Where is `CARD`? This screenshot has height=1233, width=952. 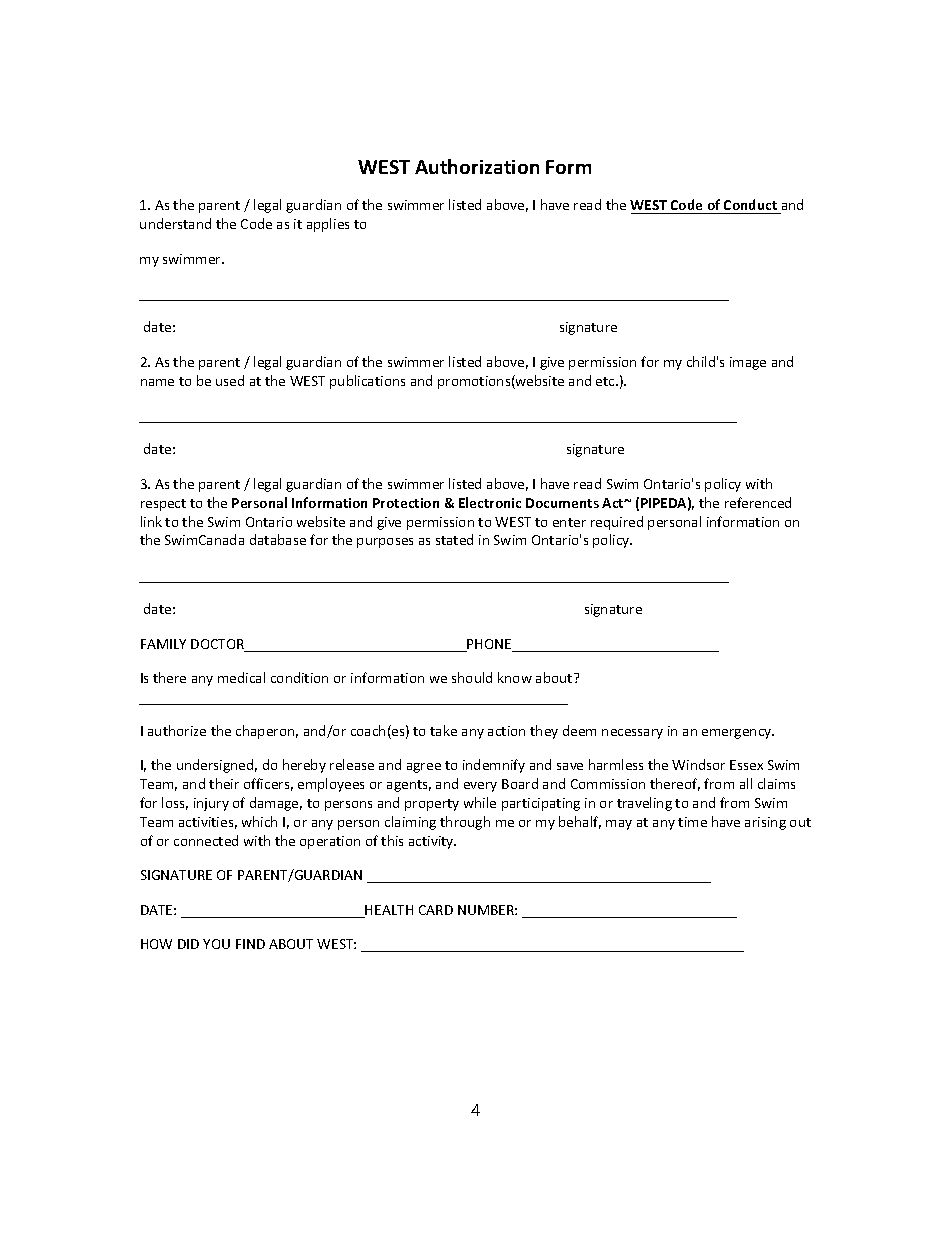
CARD is located at coordinates (436, 910).
